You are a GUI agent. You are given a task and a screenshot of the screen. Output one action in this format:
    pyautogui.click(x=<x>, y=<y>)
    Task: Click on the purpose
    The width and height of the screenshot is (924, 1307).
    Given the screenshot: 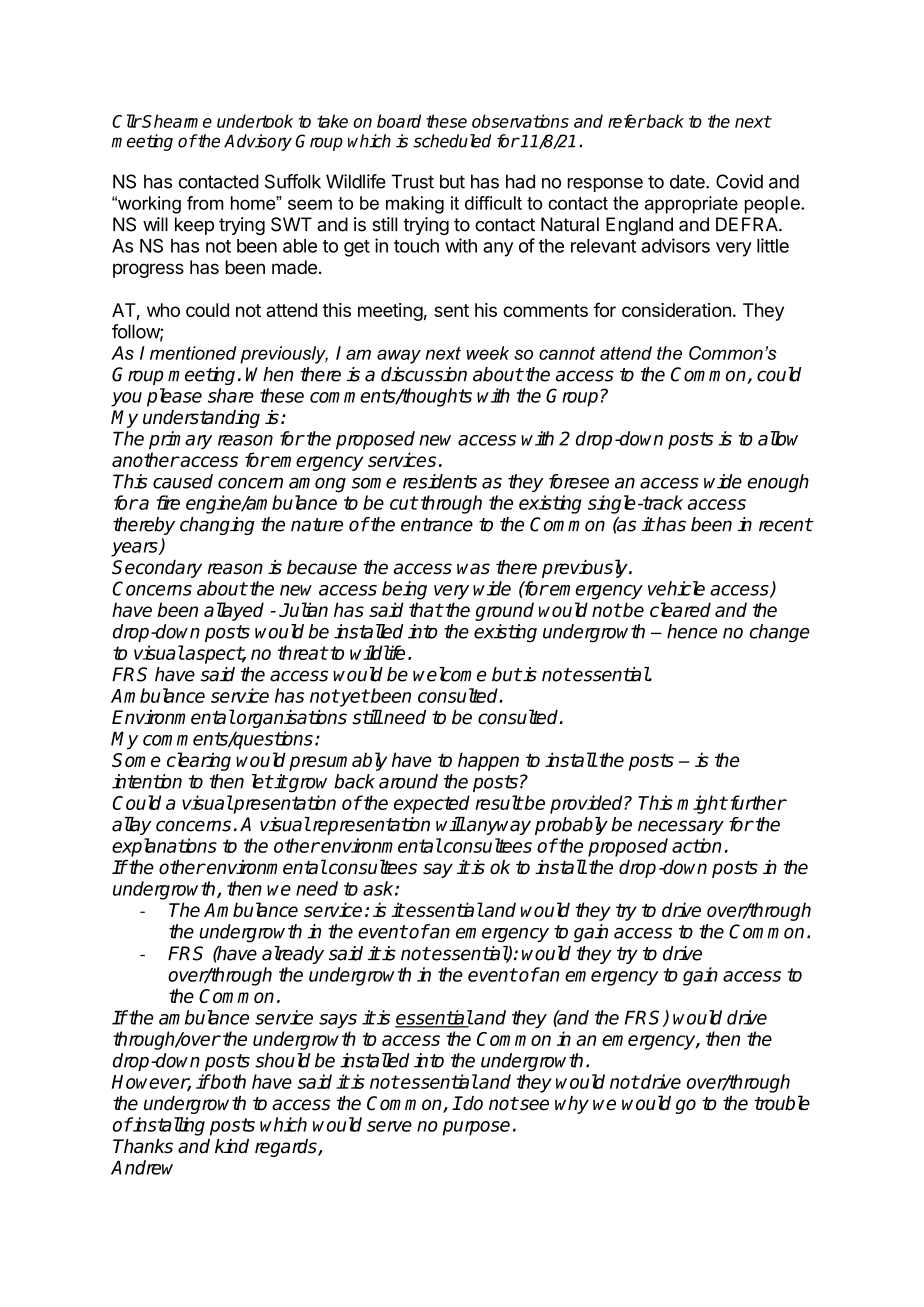 What is the action you would take?
    pyautogui.click(x=476, y=1128)
